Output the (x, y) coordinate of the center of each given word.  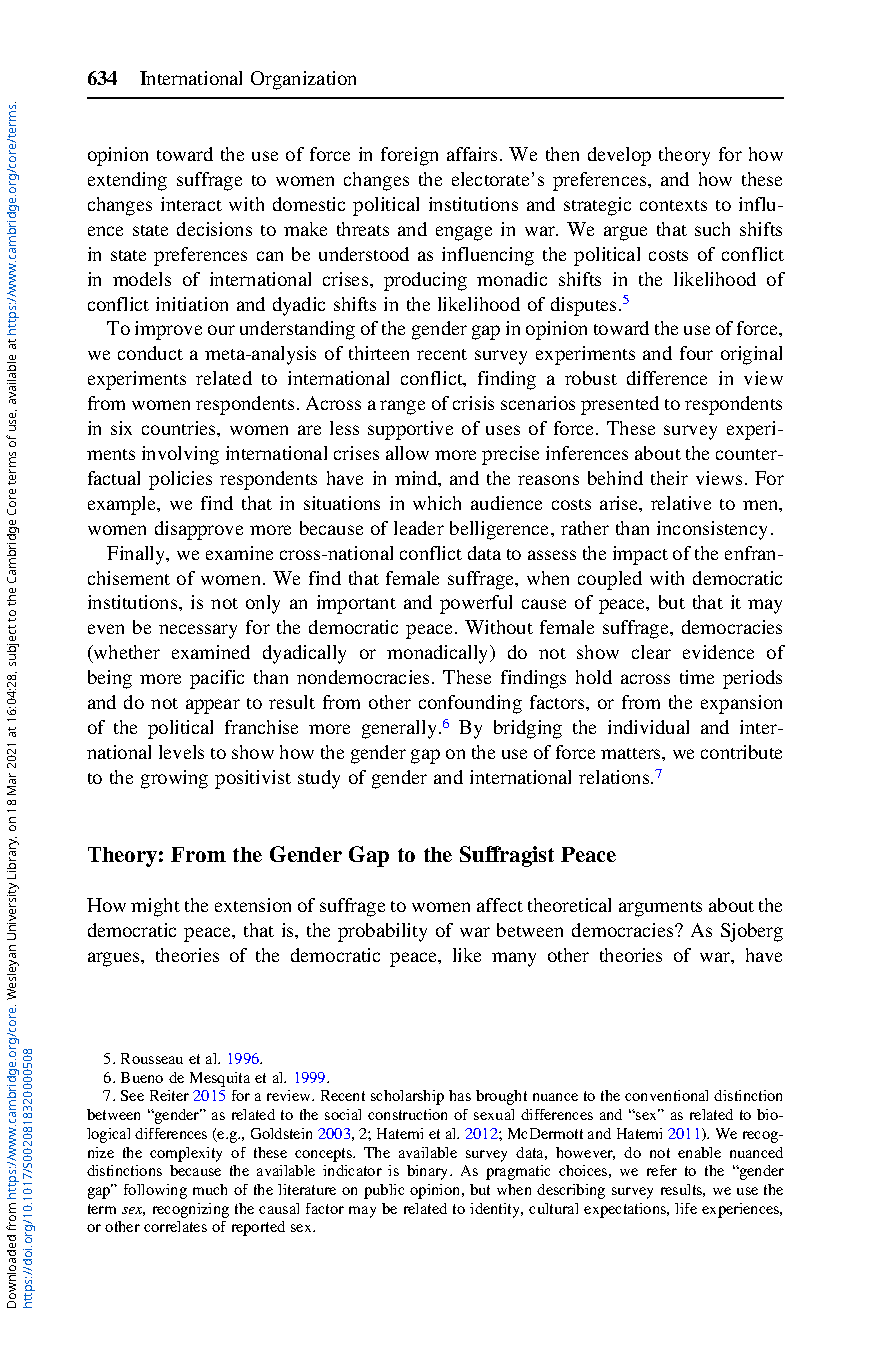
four (696, 353)
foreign (409, 156)
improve (168, 330)
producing (425, 281)
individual (648, 727)
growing (174, 779)
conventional (666, 1095)
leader (419, 528)
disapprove (199, 530)
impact (640, 555)
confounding (470, 704)
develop (619, 156)
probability (382, 932)
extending (127, 181)
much (210, 1189)
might (155, 907)
